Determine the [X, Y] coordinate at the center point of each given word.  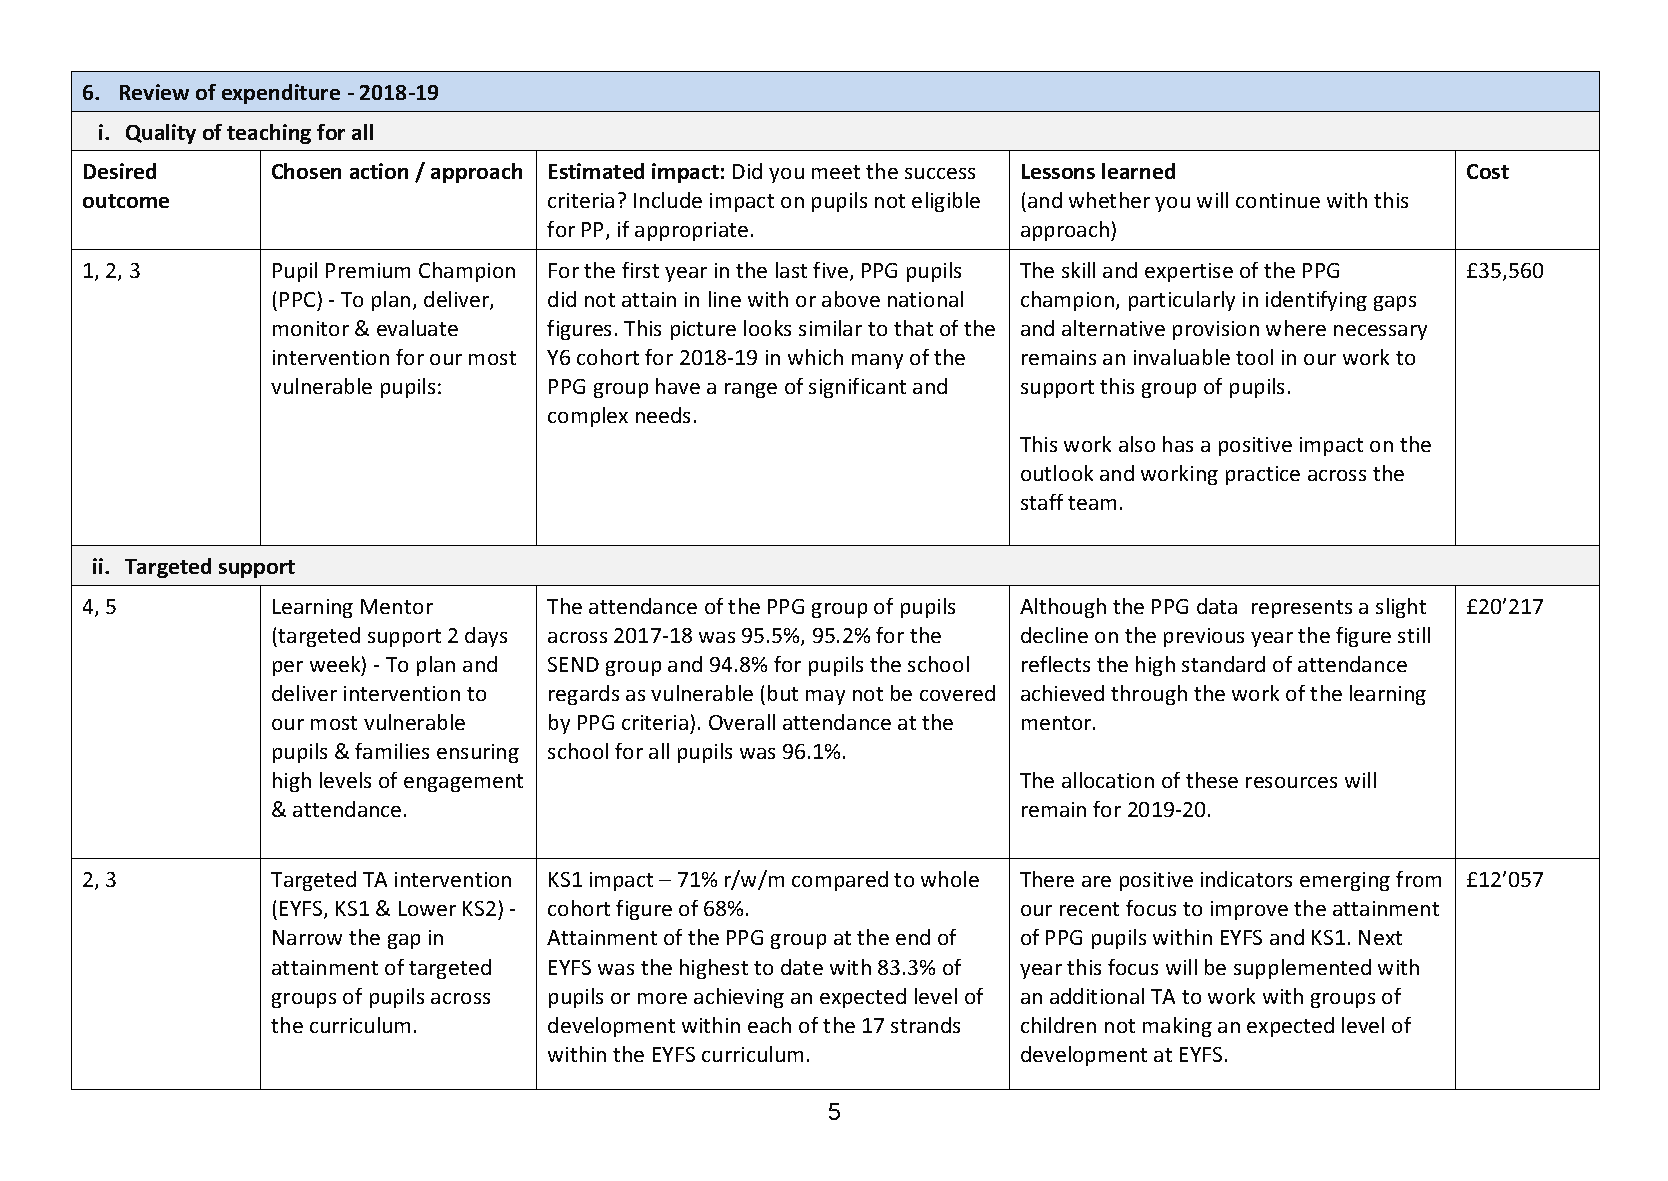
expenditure [281, 94]
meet [836, 172]
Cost [1488, 171]
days [486, 637]
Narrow [307, 937]
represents [1302, 609]
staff [1042, 502]
